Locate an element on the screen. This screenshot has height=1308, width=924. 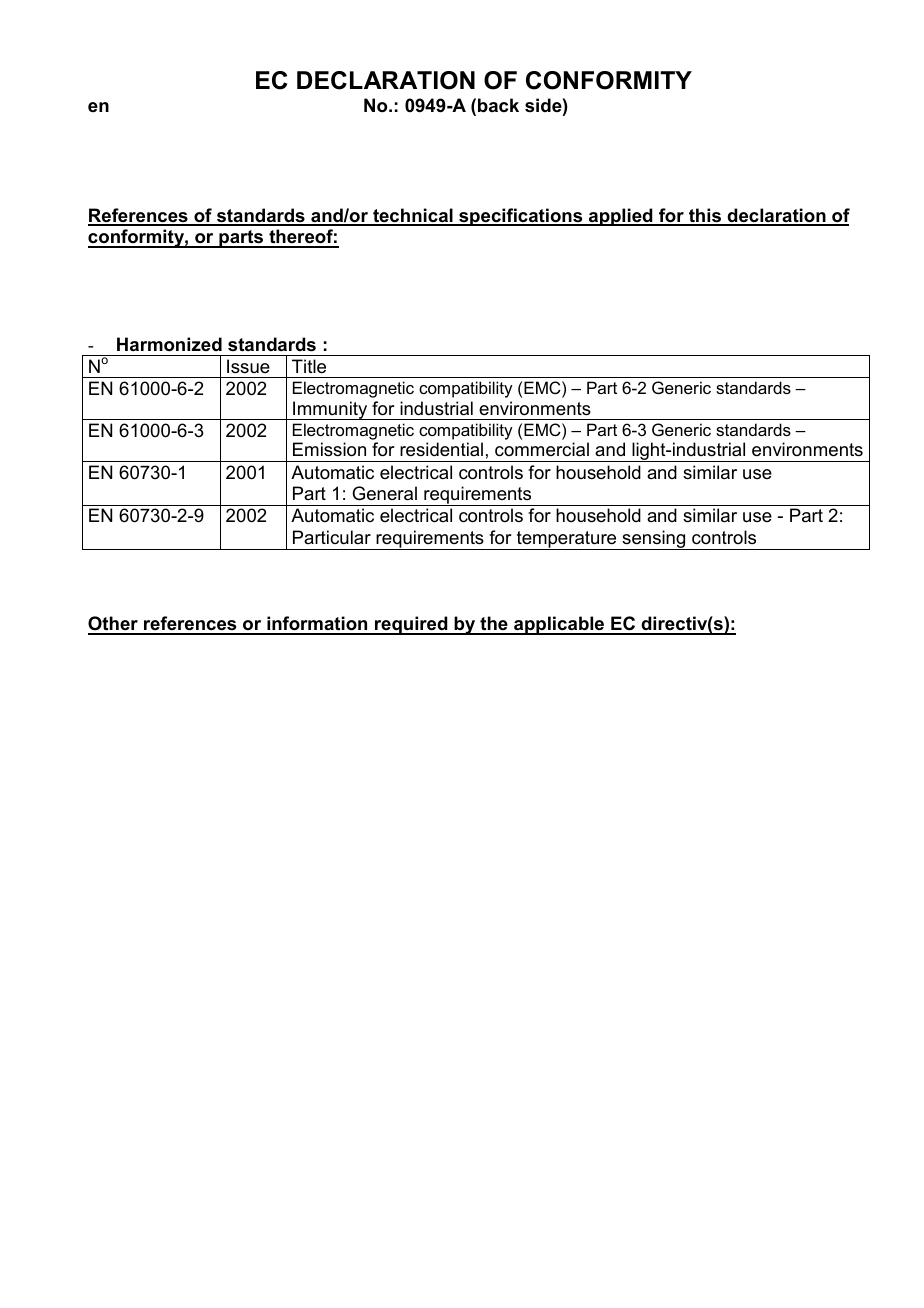
back is located at coordinates (498, 105).
